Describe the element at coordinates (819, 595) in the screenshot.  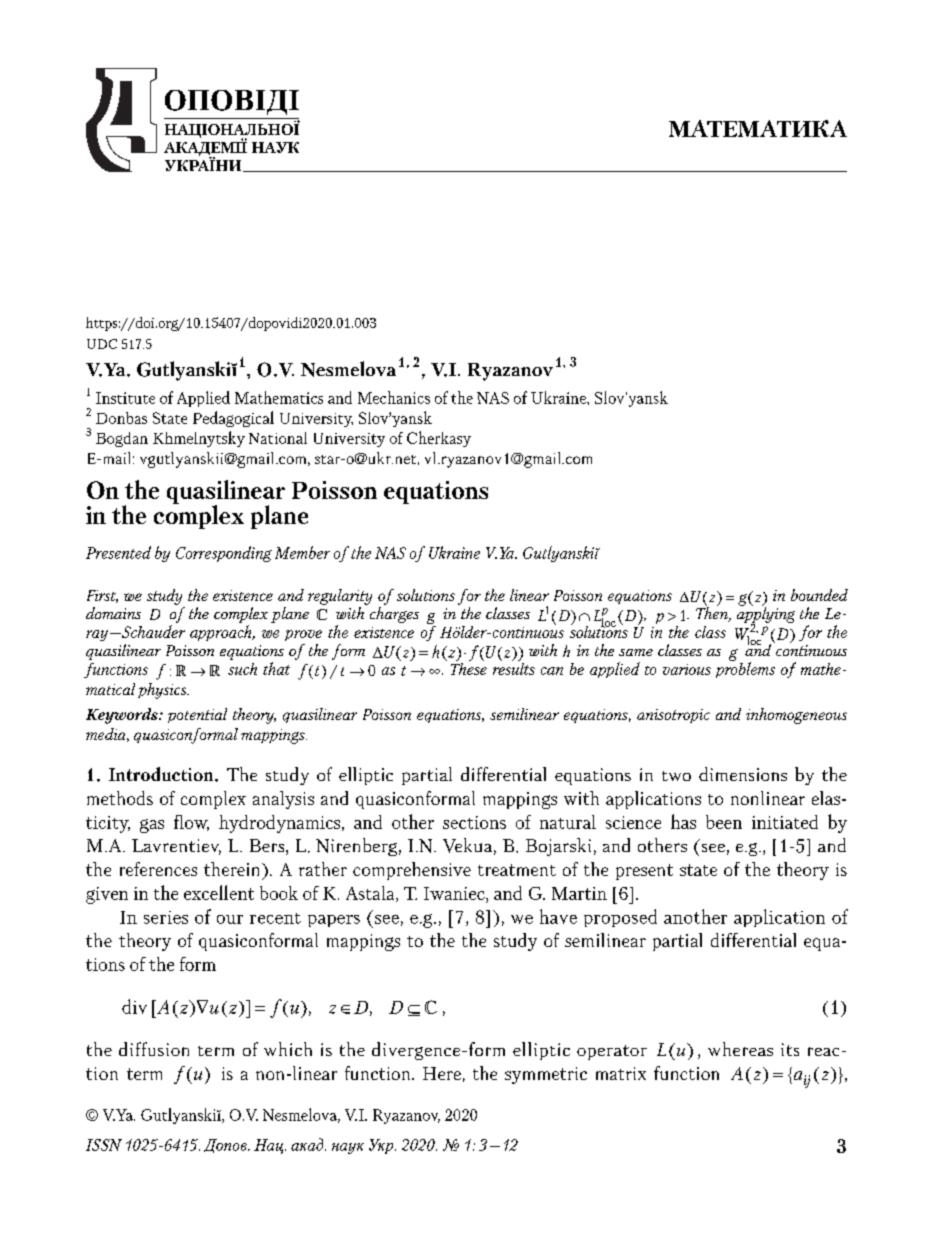
I see `bounded` at that location.
